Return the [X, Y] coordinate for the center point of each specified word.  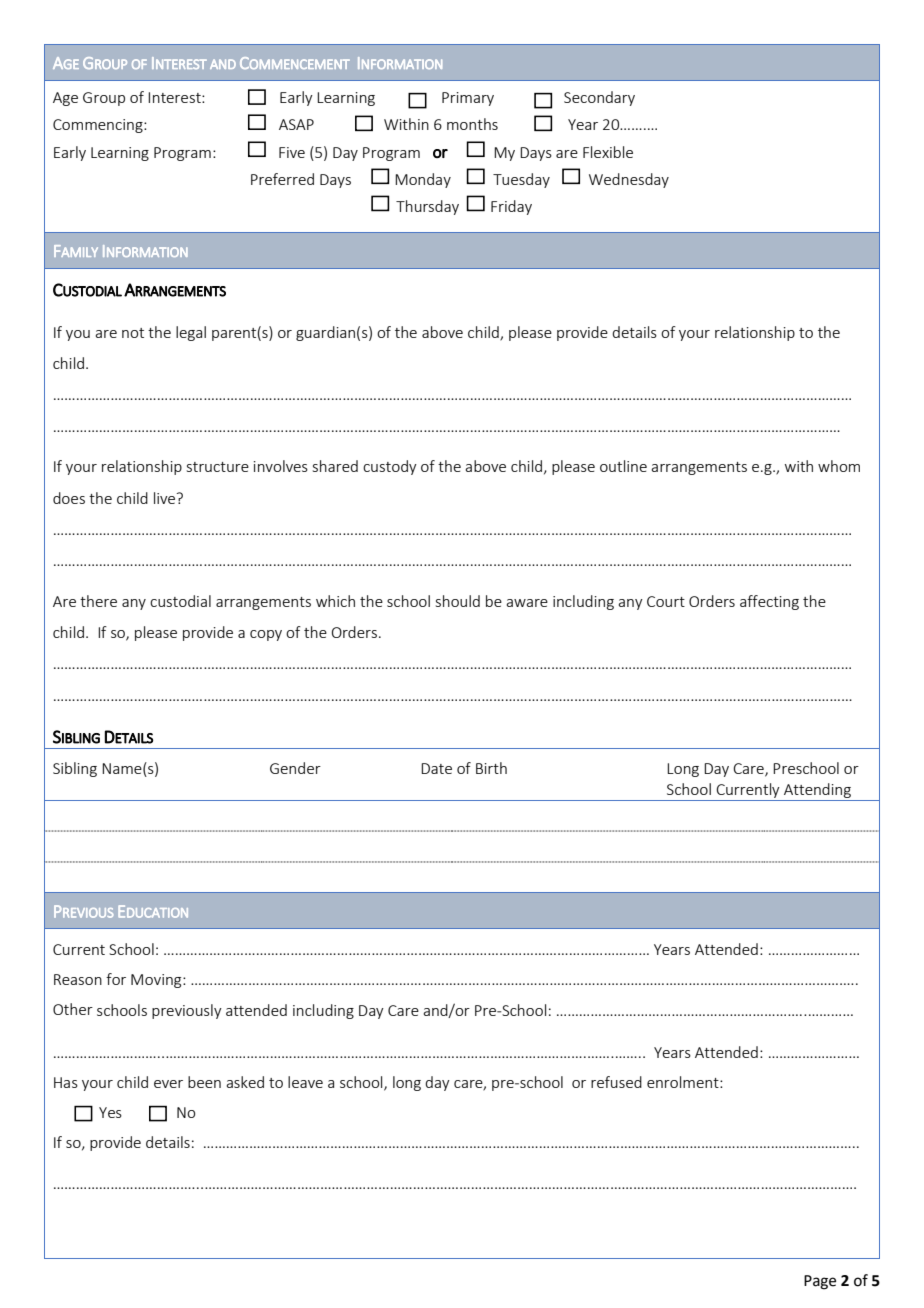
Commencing [99, 126]
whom [839, 466]
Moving [157, 981]
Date [436, 768]
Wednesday [629, 180]
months [472, 124]
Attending [817, 792]
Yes [110, 1112]
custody [390, 467]
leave [305, 1082]
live [166, 498]
